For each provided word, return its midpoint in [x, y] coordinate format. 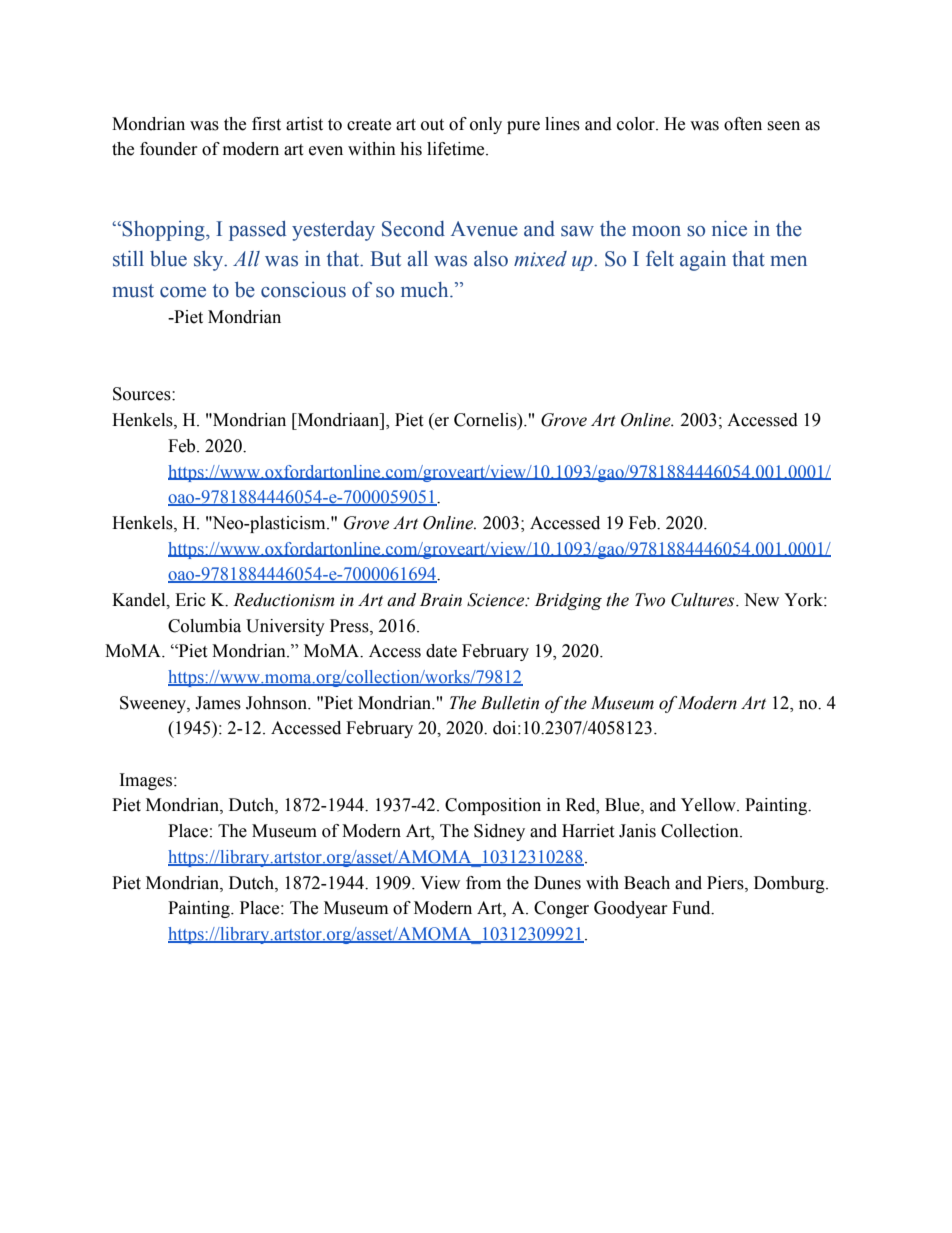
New [761, 600]
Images [147, 781]
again [703, 261]
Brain [441, 600]
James [218, 703]
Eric [190, 600]
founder [169, 149]
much [426, 290]
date [441, 651]
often [743, 124]
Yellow [709, 805]
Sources [143, 394]
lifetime [457, 149]
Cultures [704, 600]
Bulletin [510, 703]
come [183, 292]
